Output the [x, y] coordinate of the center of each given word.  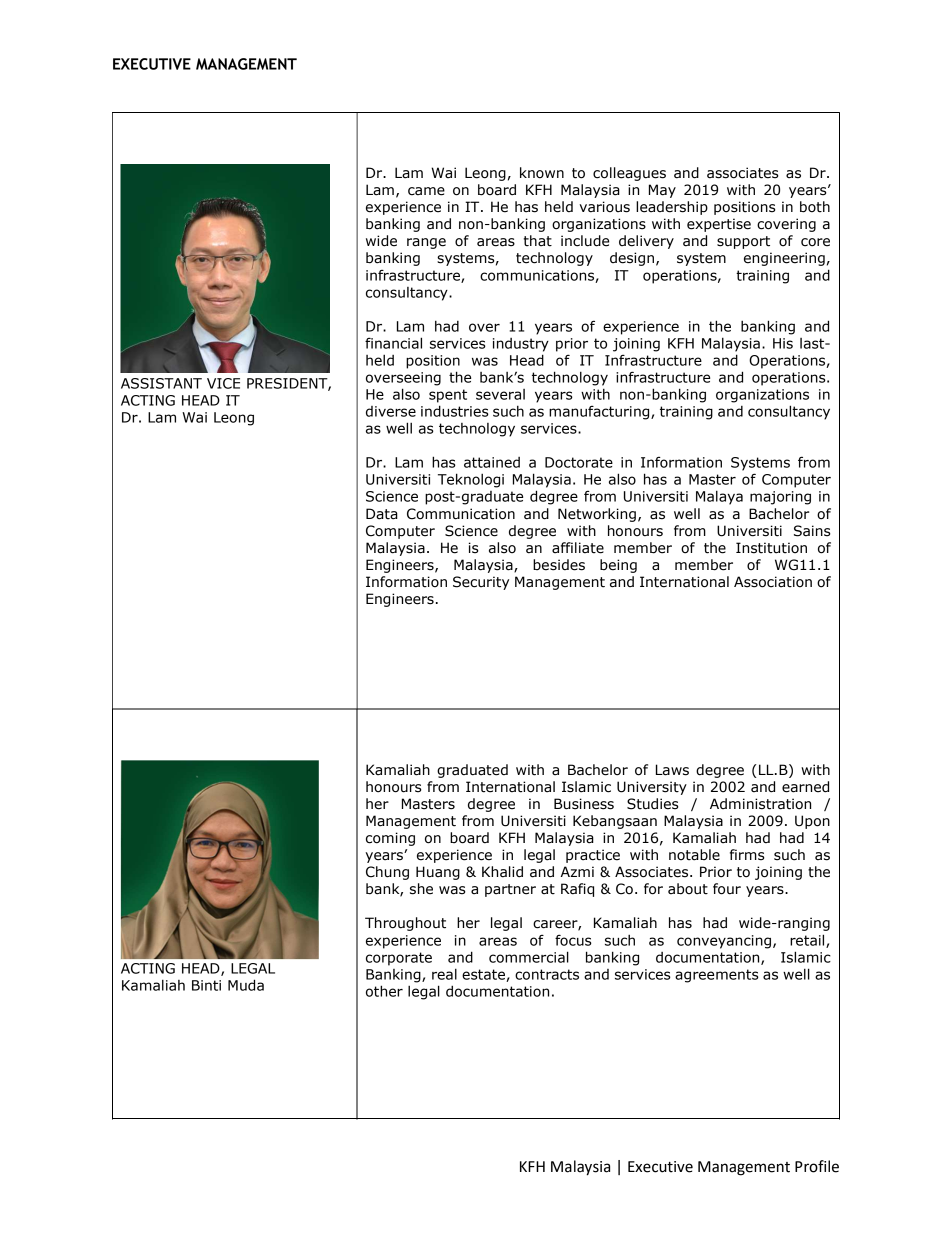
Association [773, 582]
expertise [719, 225]
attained [492, 462]
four [727, 889]
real [444, 974]
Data [382, 514]
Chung [387, 873]
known [542, 173]
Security [481, 583]
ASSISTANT [161, 383]
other [384, 991]
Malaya [719, 497]
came [426, 191]
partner [510, 890]
